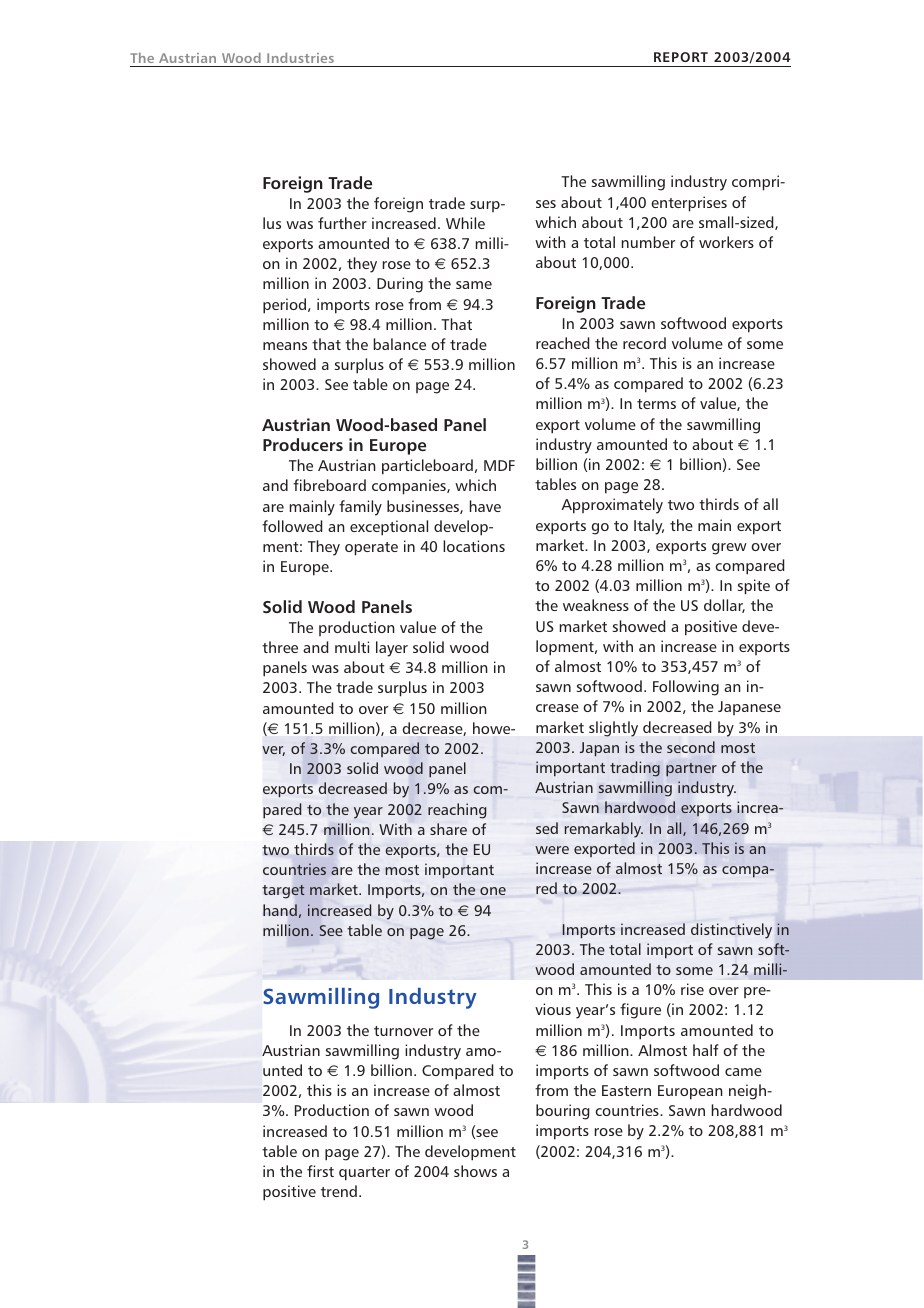 Image resolution: width=924 pixels, height=1308 pixels. I want to click on shows, so click(475, 1171).
